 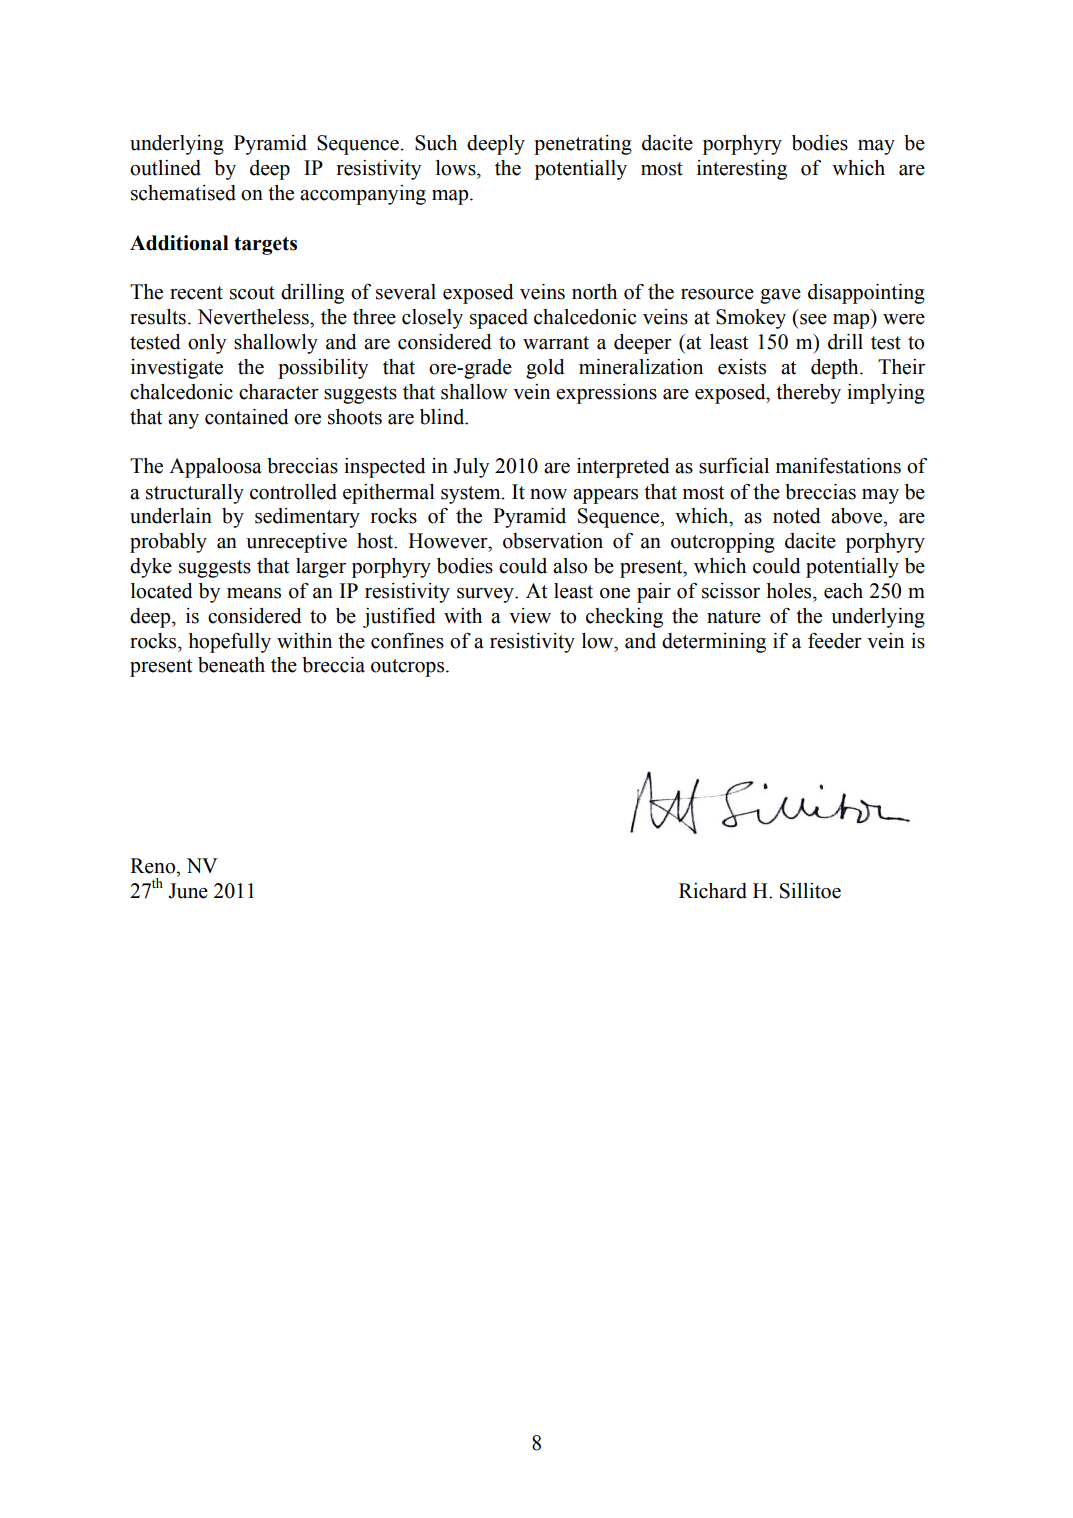 I want to click on noted, so click(x=797, y=516).
